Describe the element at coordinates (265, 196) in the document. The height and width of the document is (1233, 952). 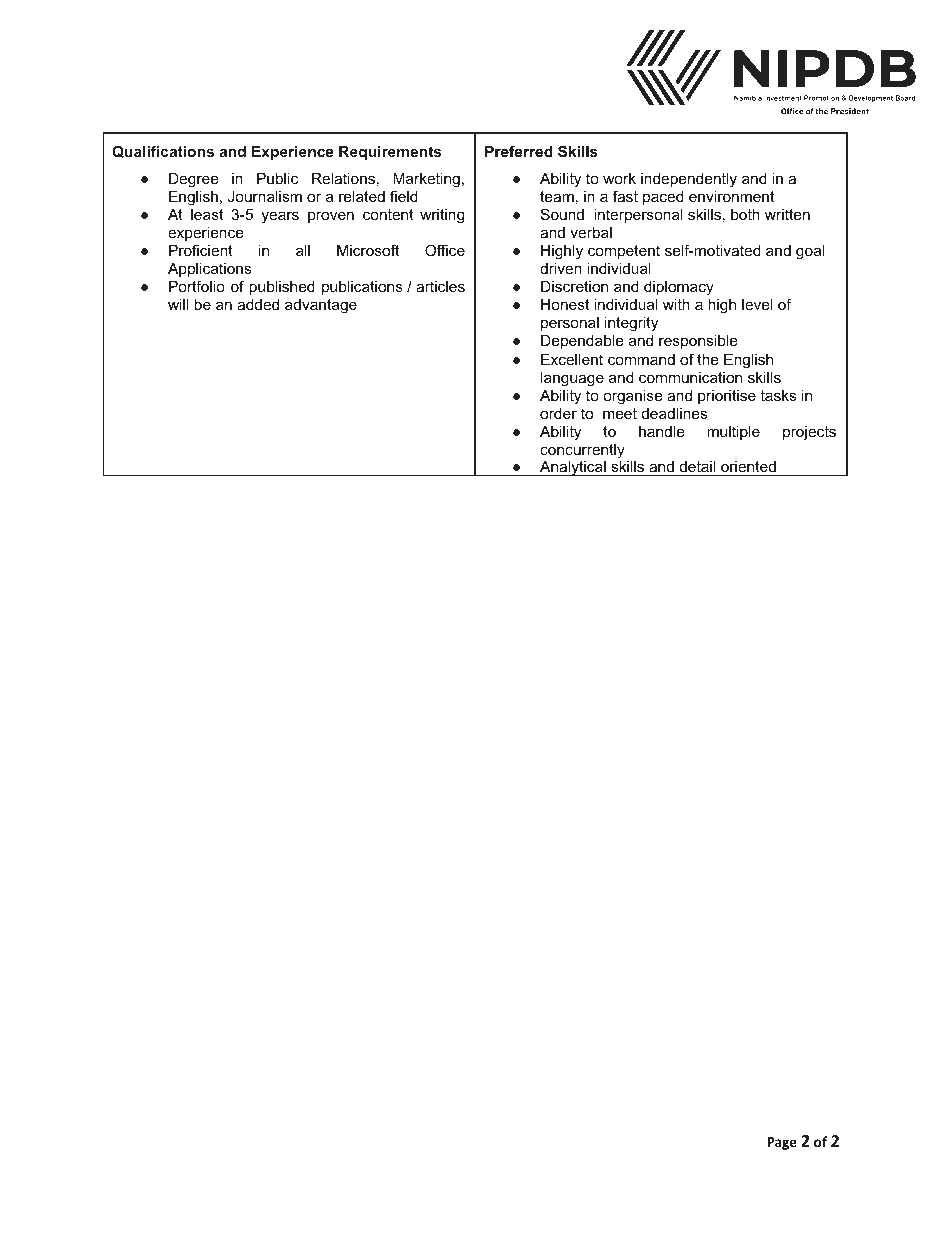
I see `Journalism` at that location.
